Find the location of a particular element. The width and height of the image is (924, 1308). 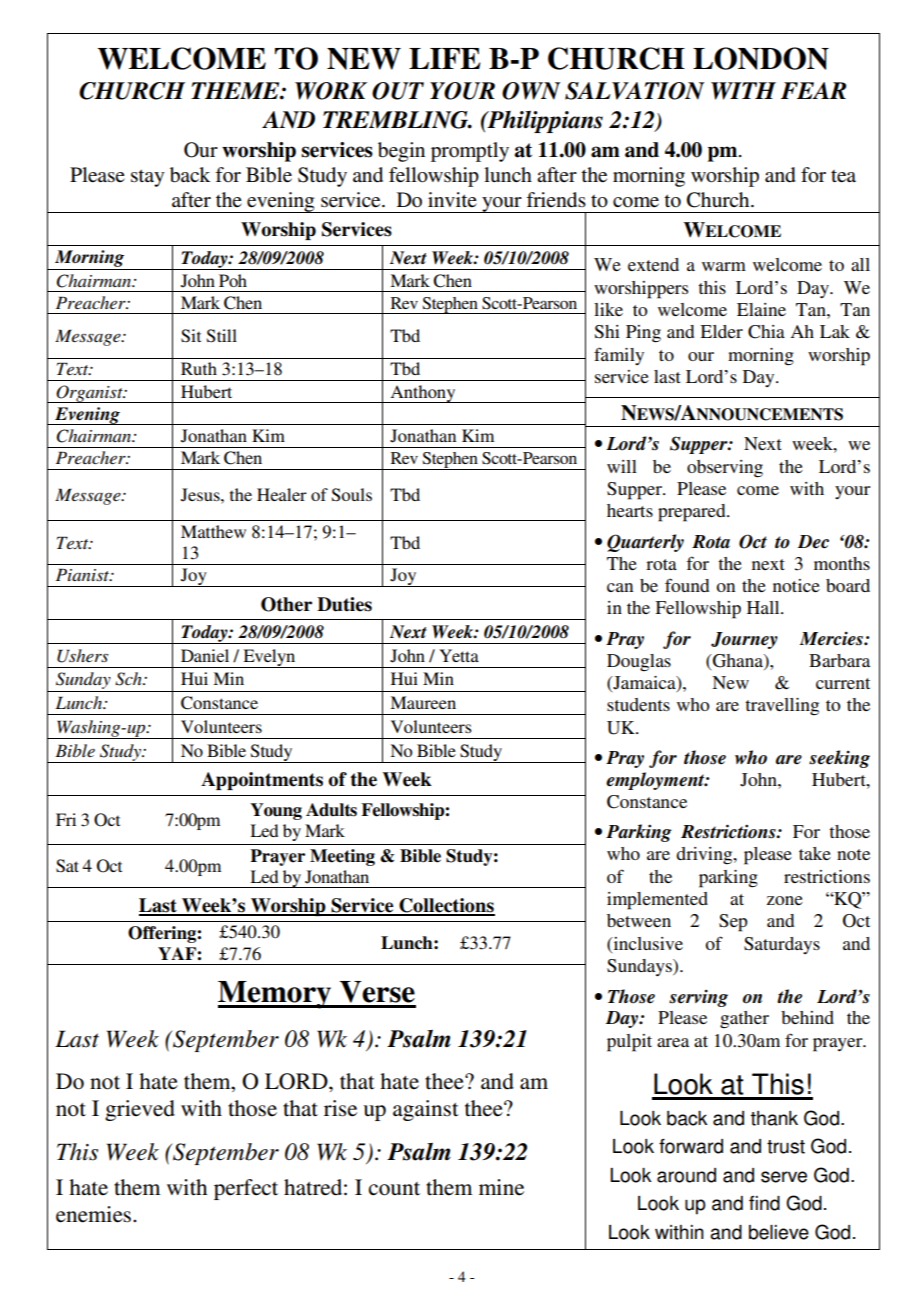

stay is located at coordinates (147, 178).
